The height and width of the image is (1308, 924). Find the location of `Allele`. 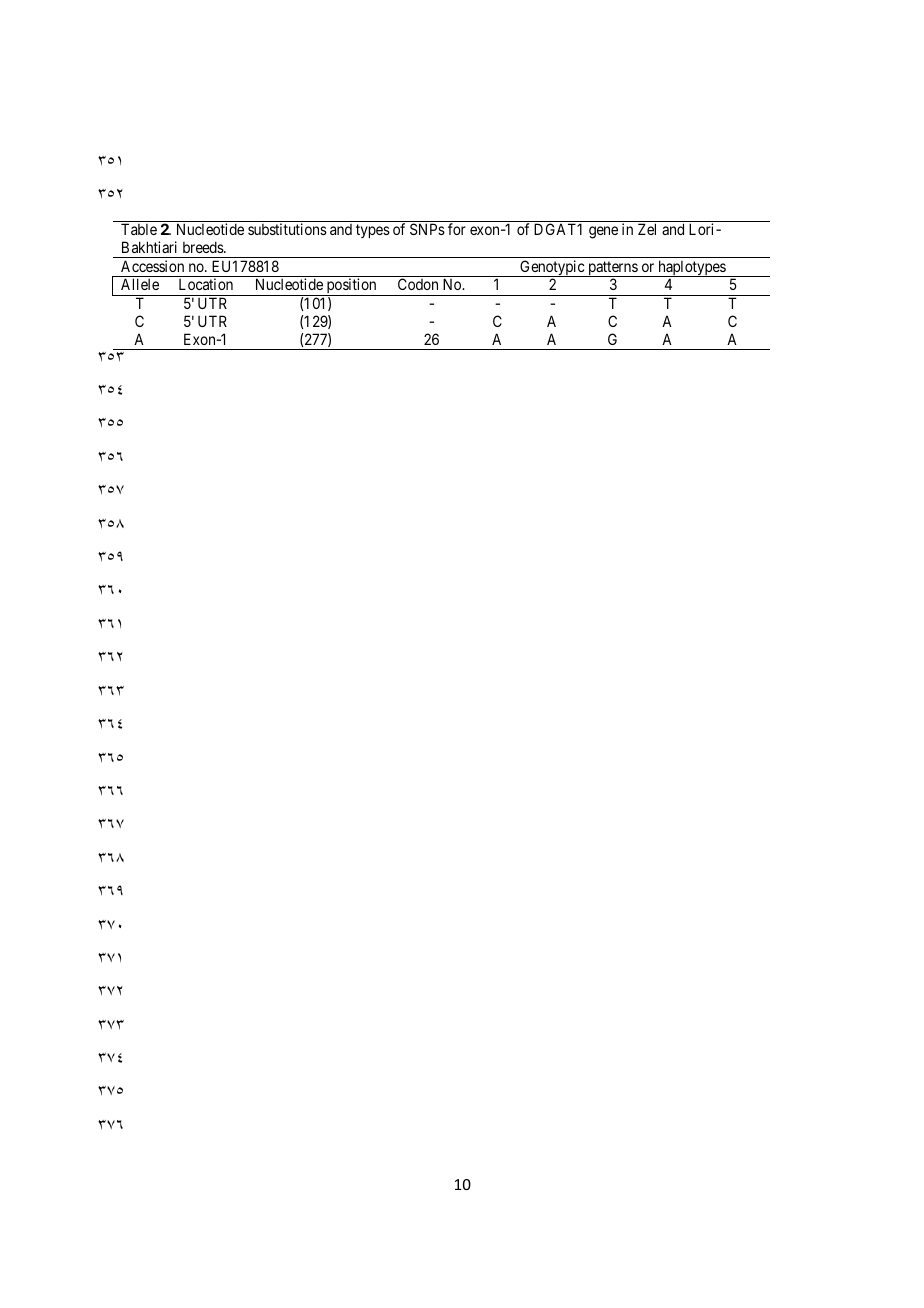

Allele is located at coordinates (140, 284).
